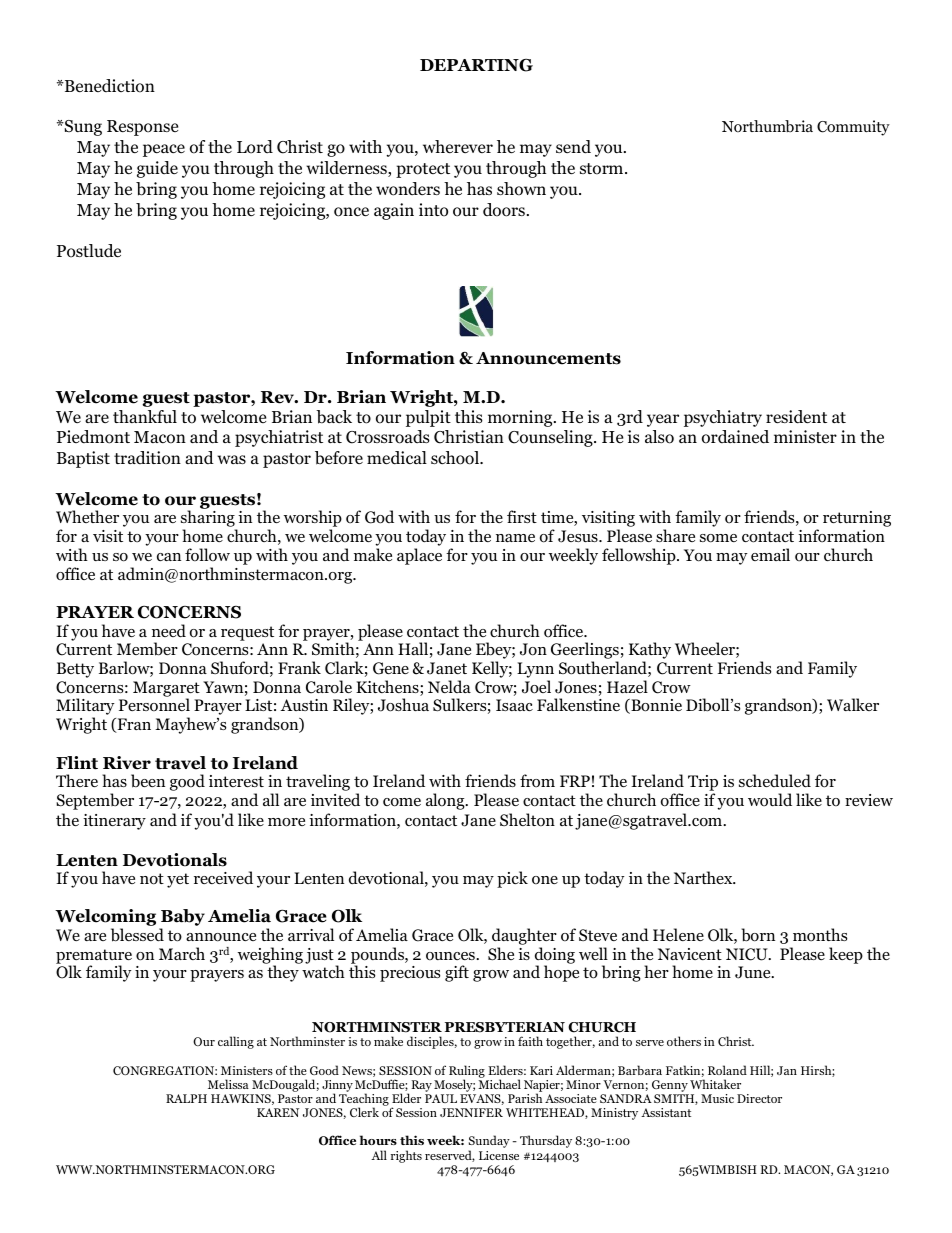 The width and height of the image is (952, 1233). Describe the element at coordinates (767, 126) in the image. I see `Northumbria` at that location.
